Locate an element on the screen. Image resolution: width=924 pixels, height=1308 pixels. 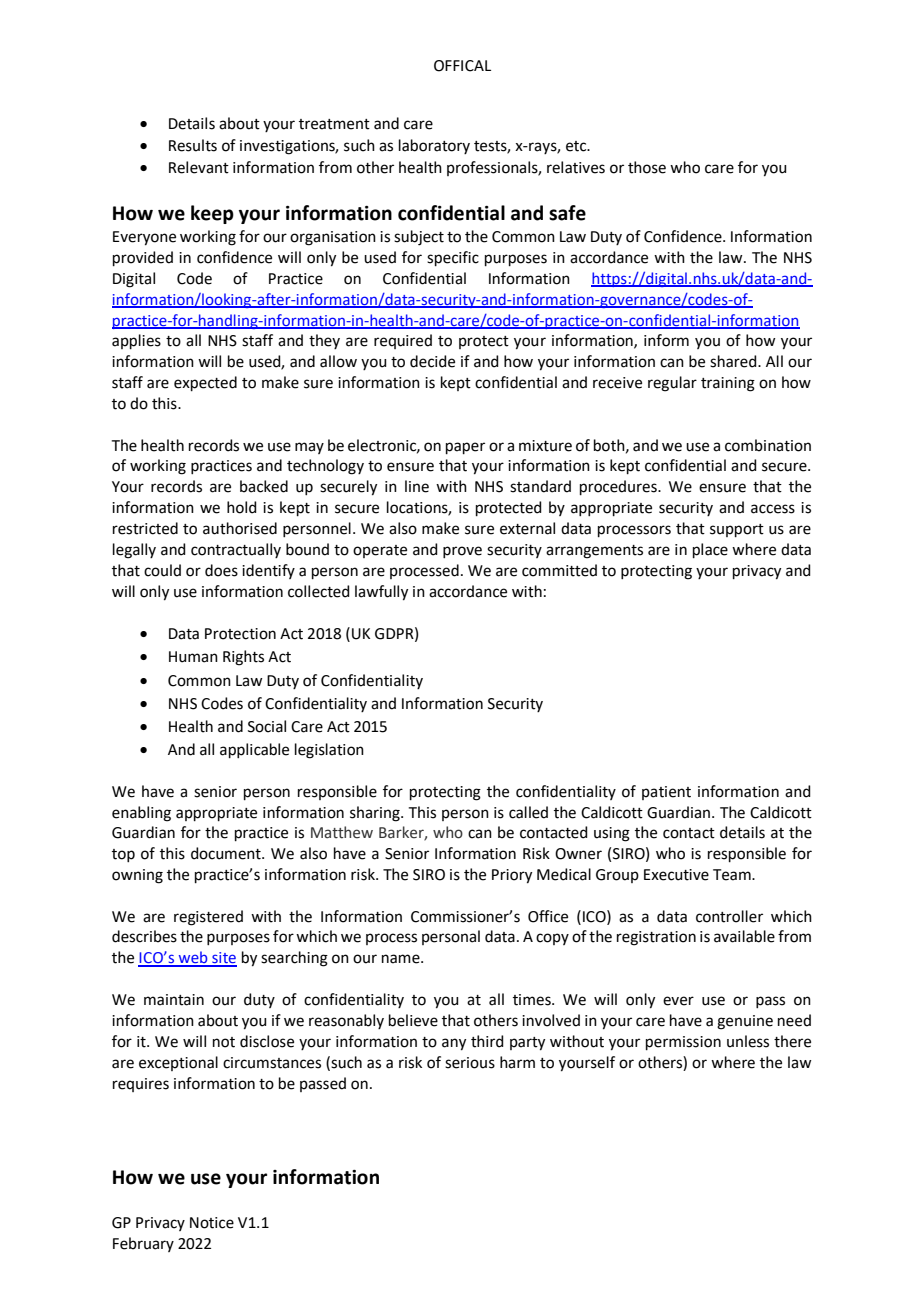
paper is located at coordinates (465, 448).
